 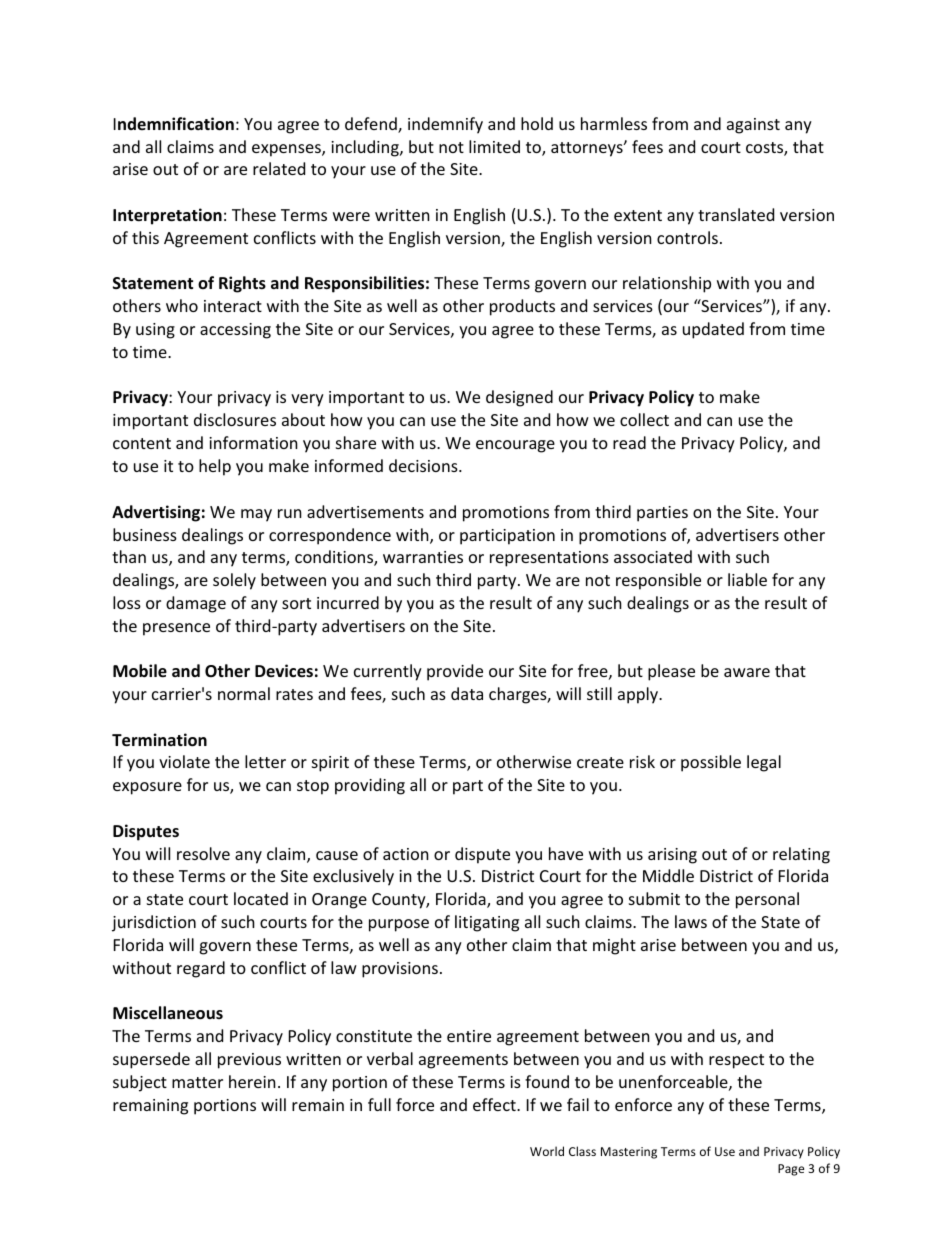 I want to click on decisions, so click(x=424, y=465).
